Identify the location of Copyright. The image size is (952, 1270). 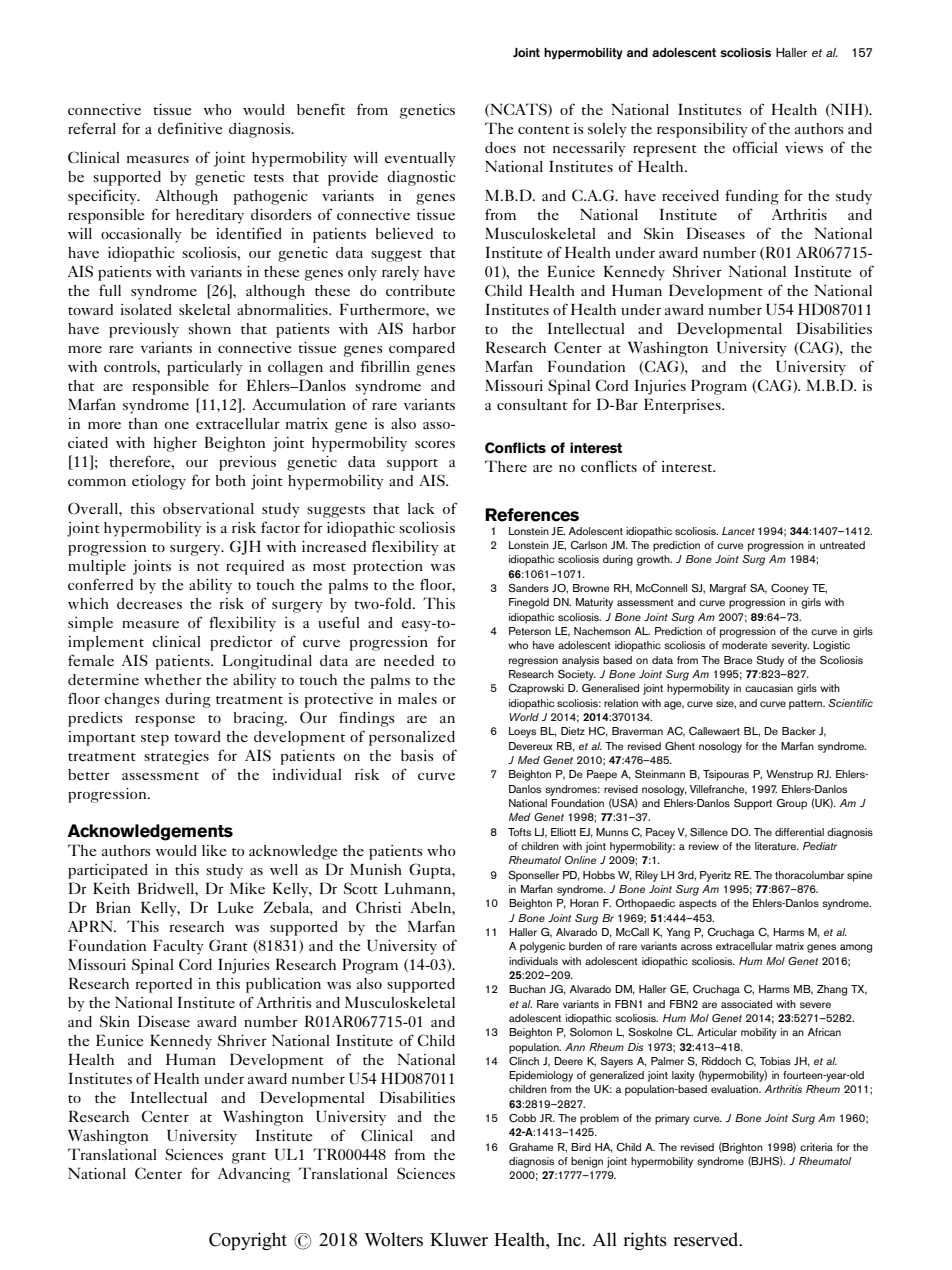
(248, 1241).
